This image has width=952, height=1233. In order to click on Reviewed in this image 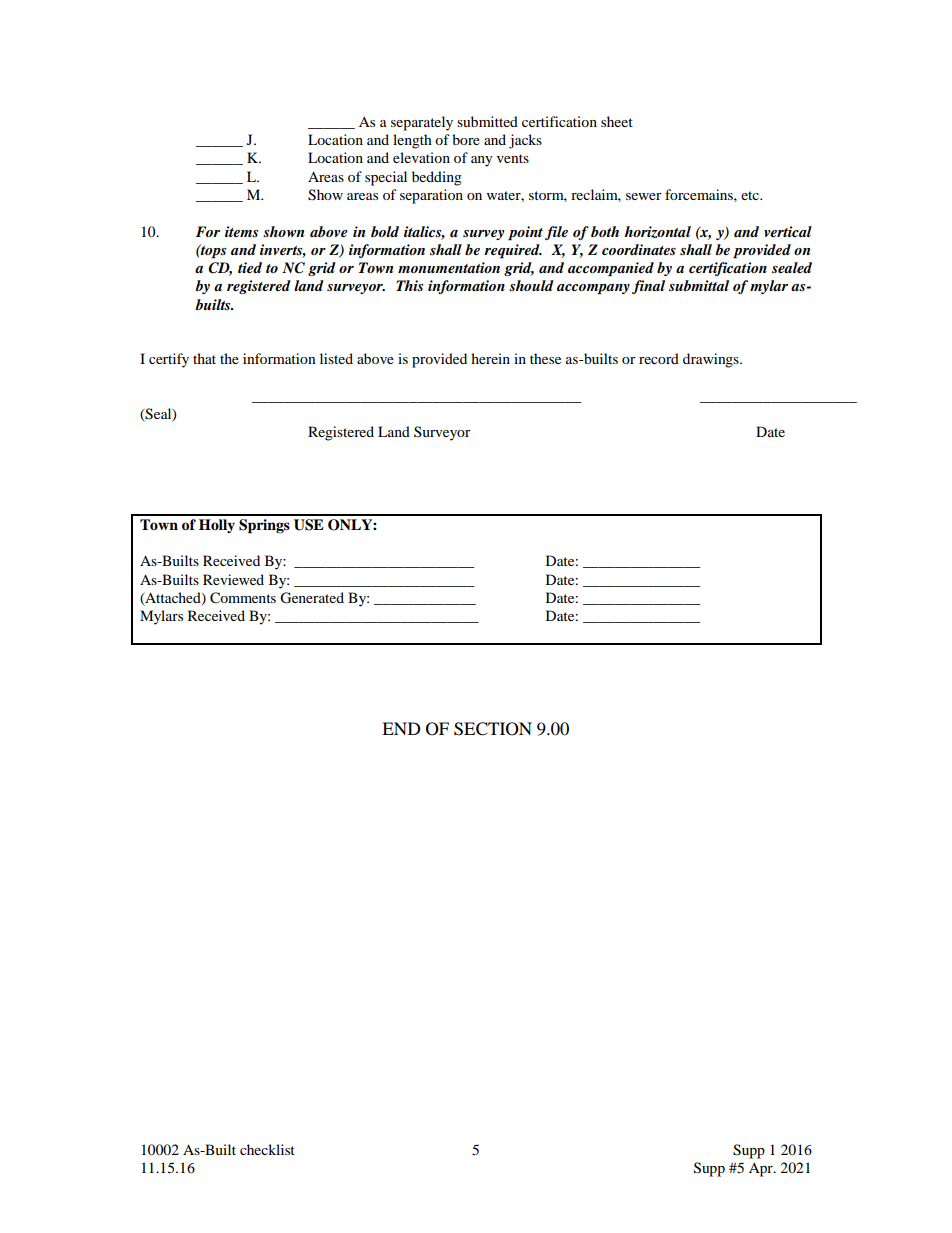, I will do `click(233, 579)`.
